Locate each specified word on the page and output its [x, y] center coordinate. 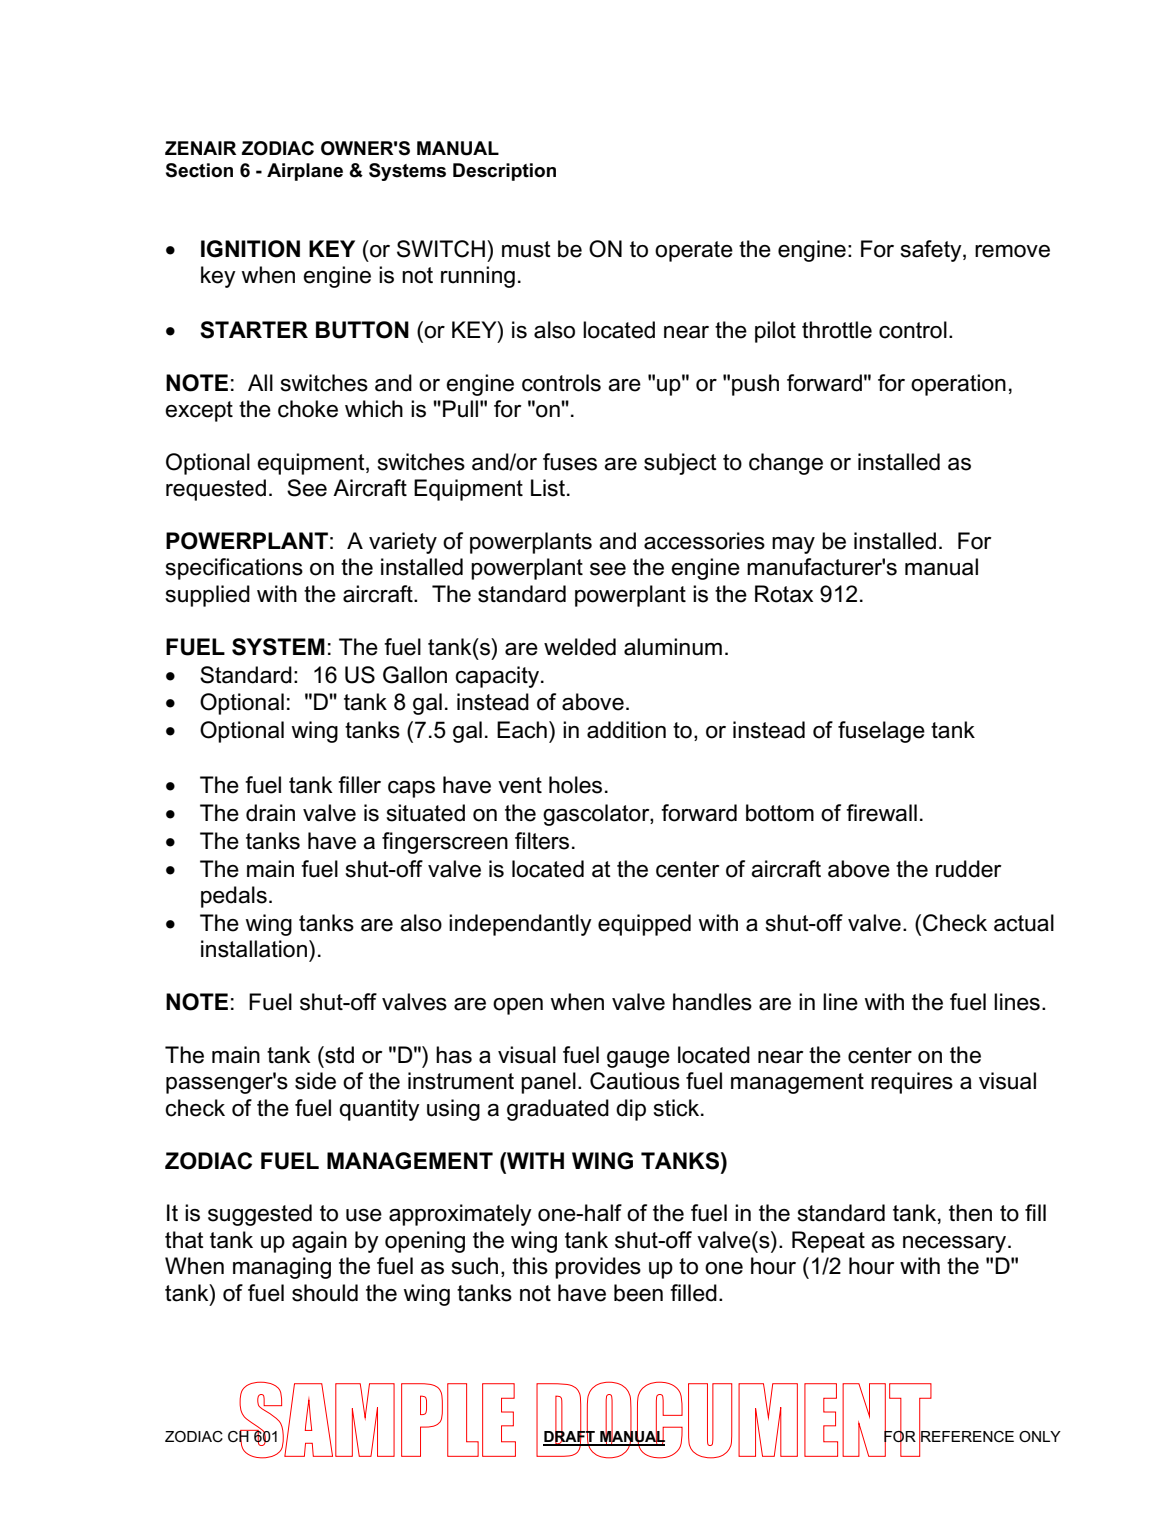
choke [308, 409]
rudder [969, 869]
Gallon [415, 675]
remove [1012, 251]
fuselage [881, 732]
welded [580, 647]
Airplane [305, 172]
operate [694, 251]
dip [631, 1110]
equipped [644, 925]
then [970, 1213]
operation [958, 385]
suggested [260, 1215]
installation [254, 949]
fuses [570, 462]
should [325, 1293]
